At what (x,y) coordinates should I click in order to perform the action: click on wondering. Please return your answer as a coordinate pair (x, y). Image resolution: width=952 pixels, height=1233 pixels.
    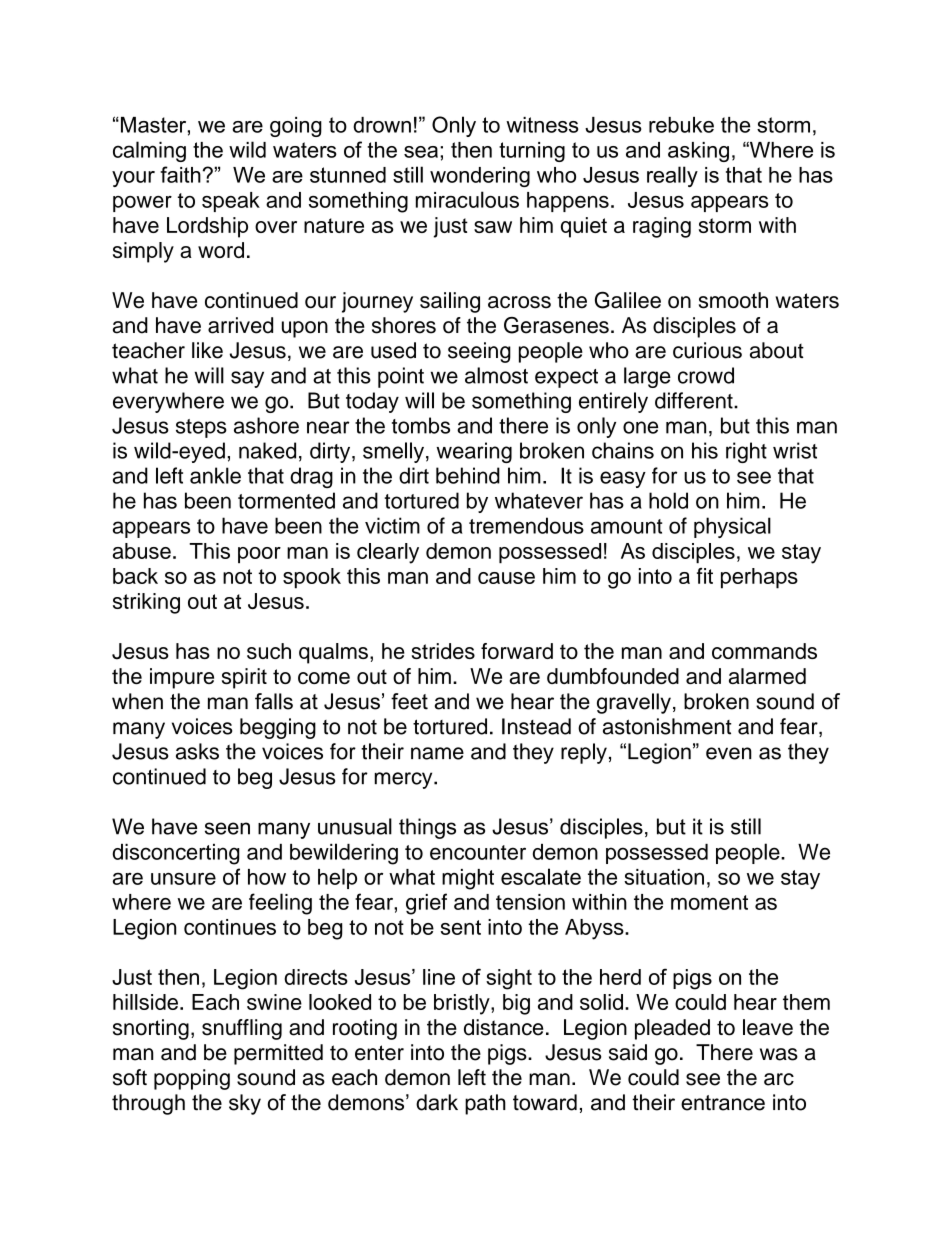
    Looking at the image, I should click on (480, 177).
